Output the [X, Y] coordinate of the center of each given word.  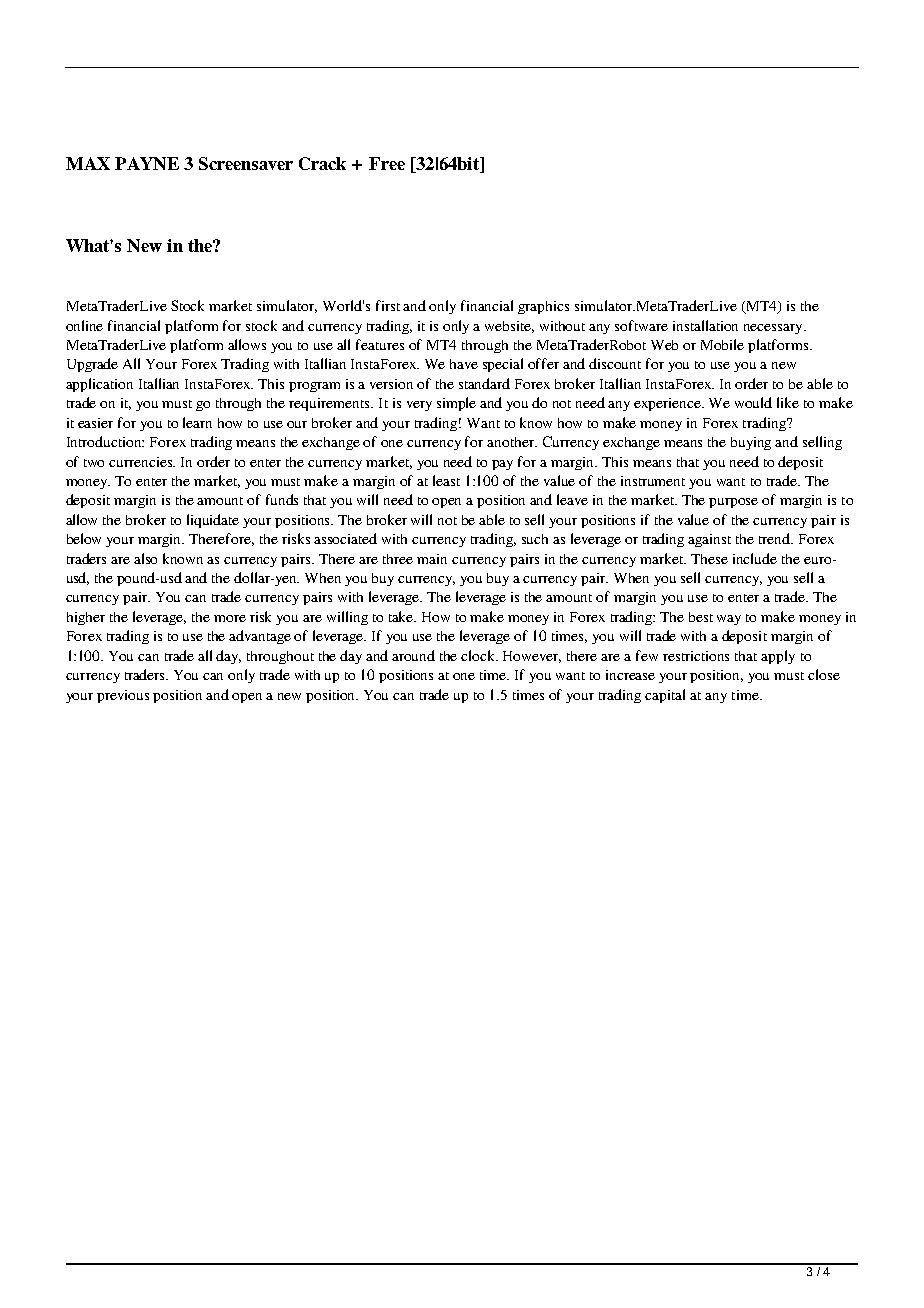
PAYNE [147, 163]
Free [387, 163]
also [145, 558]
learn [197, 422]
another [512, 442]
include [755, 558]
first [388, 305]
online [84, 325]
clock [479, 655]
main [432, 559]
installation [705, 325]
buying [751, 443]
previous [123, 696]
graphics [543, 307]
